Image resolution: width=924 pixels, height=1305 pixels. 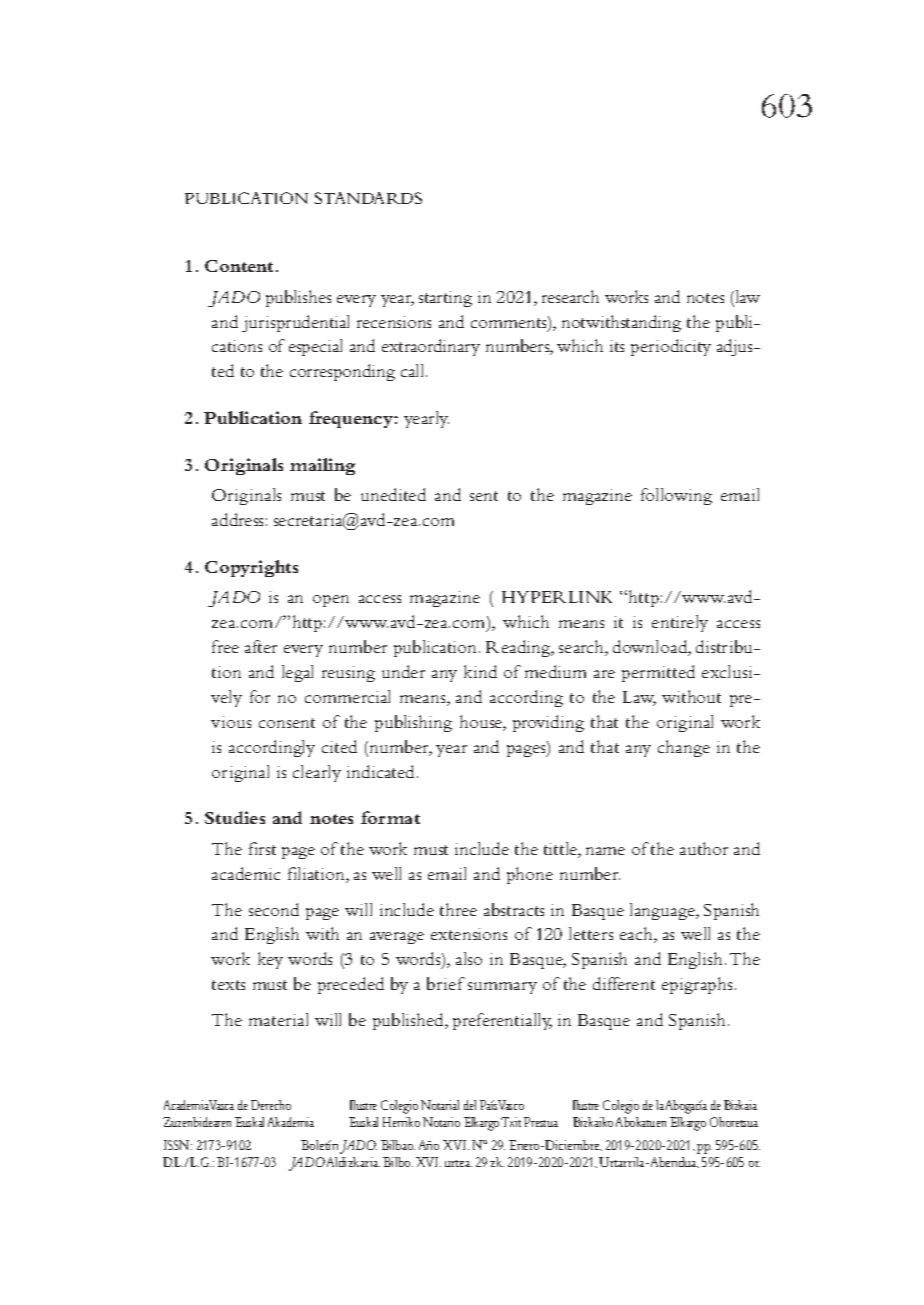 What do you see at coordinates (511, 1105) in the image?
I see `Vasco` at bounding box center [511, 1105].
